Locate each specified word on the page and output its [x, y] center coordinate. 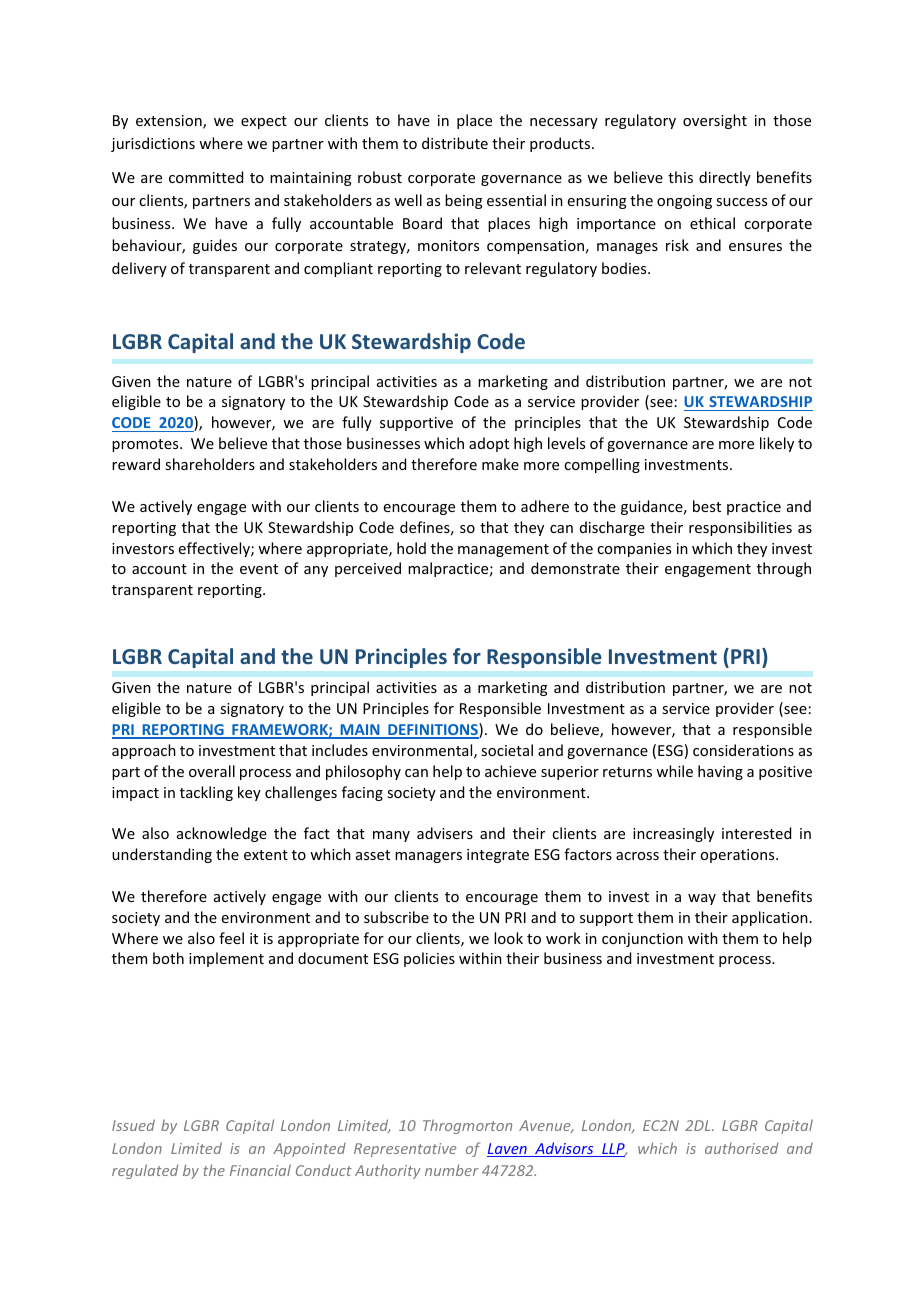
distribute [455, 143]
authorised [741, 1148]
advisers [445, 833]
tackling [206, 793]
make [500, 464]
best [707, 506]
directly [725, 178]
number [452, 1170]
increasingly [673, 834]
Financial [260, 1170]
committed [206, 177]
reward [136, 464]
